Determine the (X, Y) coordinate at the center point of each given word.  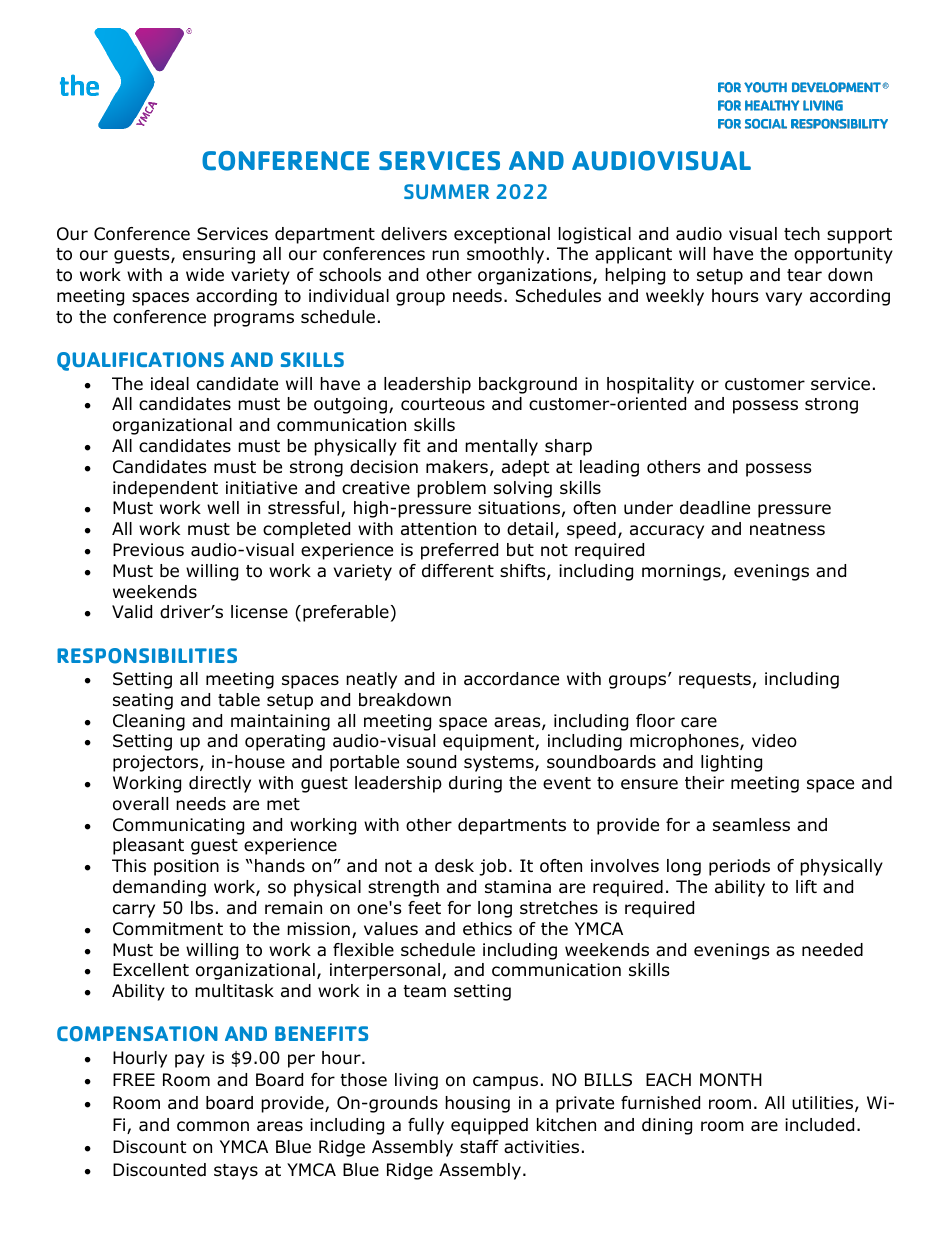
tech (802, 234)
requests (715, 681)
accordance (511, 679)
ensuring (219, 255)
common (213, 1126)
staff (479, 1147)
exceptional (502, 235)
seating (143, 701)
